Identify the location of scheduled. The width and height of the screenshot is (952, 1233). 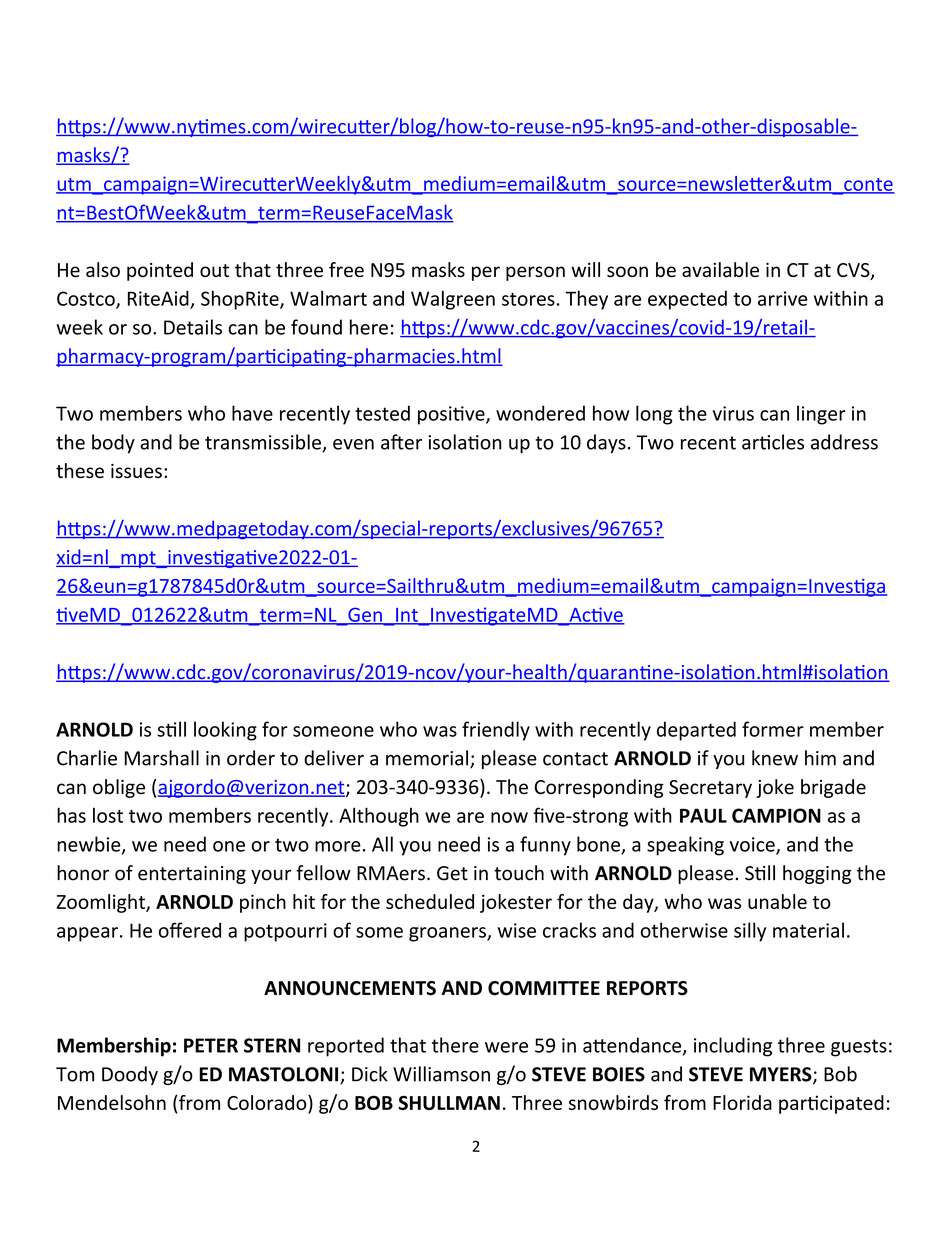
(430, 901).
